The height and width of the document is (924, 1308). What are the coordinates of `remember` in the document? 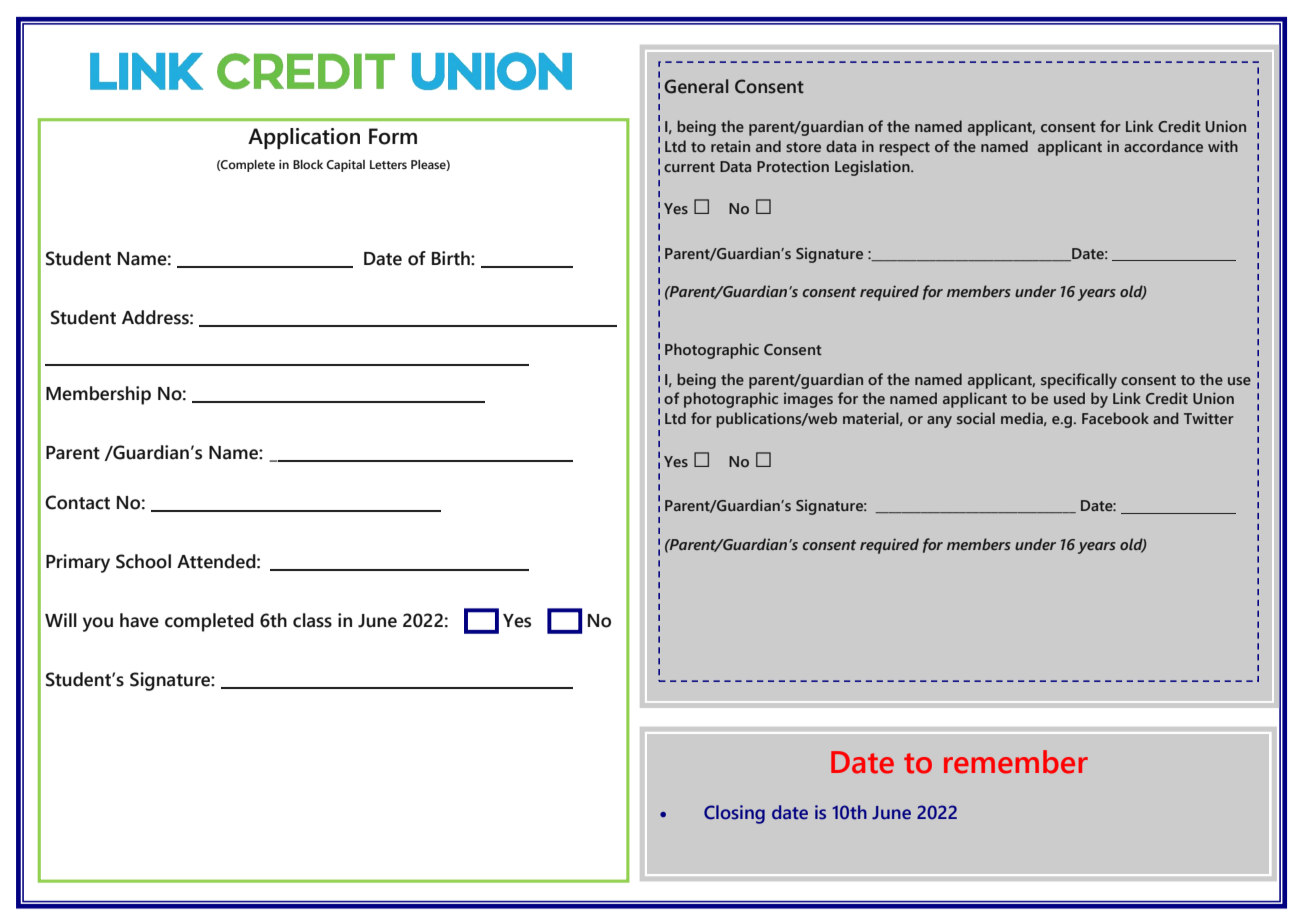 It's located at (1016, 762).
